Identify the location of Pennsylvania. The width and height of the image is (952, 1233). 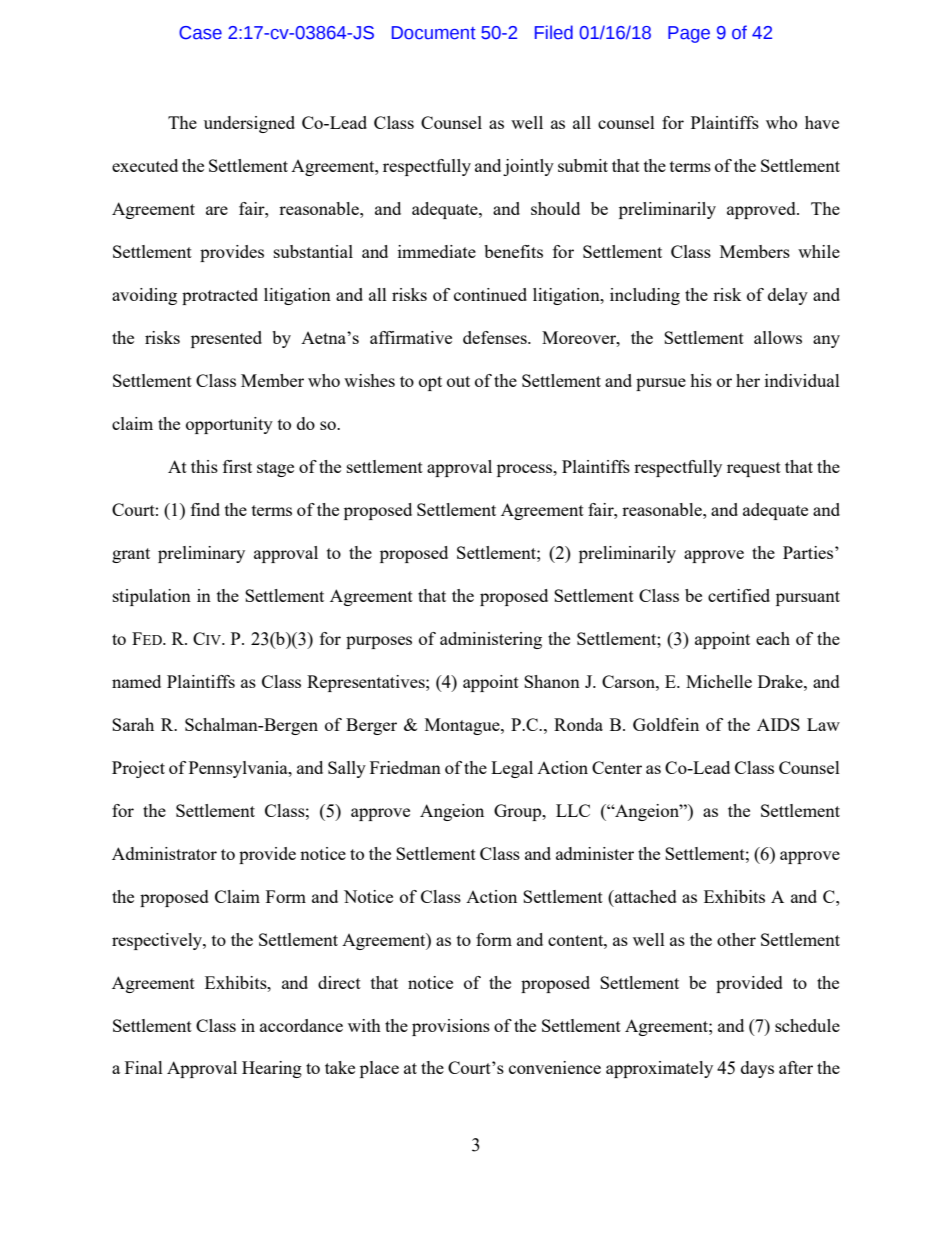
(239, 769).
